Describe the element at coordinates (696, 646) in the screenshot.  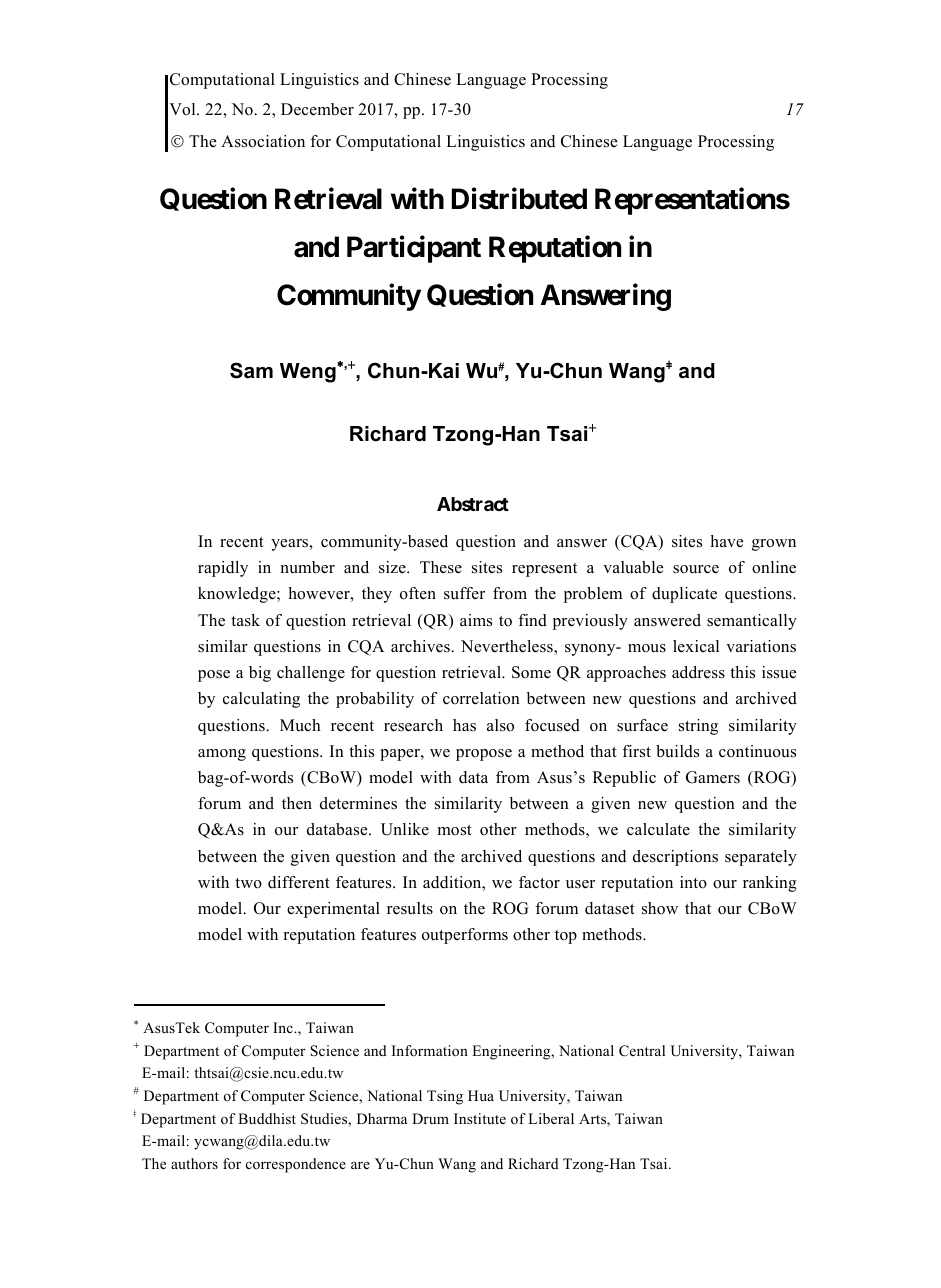
I see `lexical` at that location.
